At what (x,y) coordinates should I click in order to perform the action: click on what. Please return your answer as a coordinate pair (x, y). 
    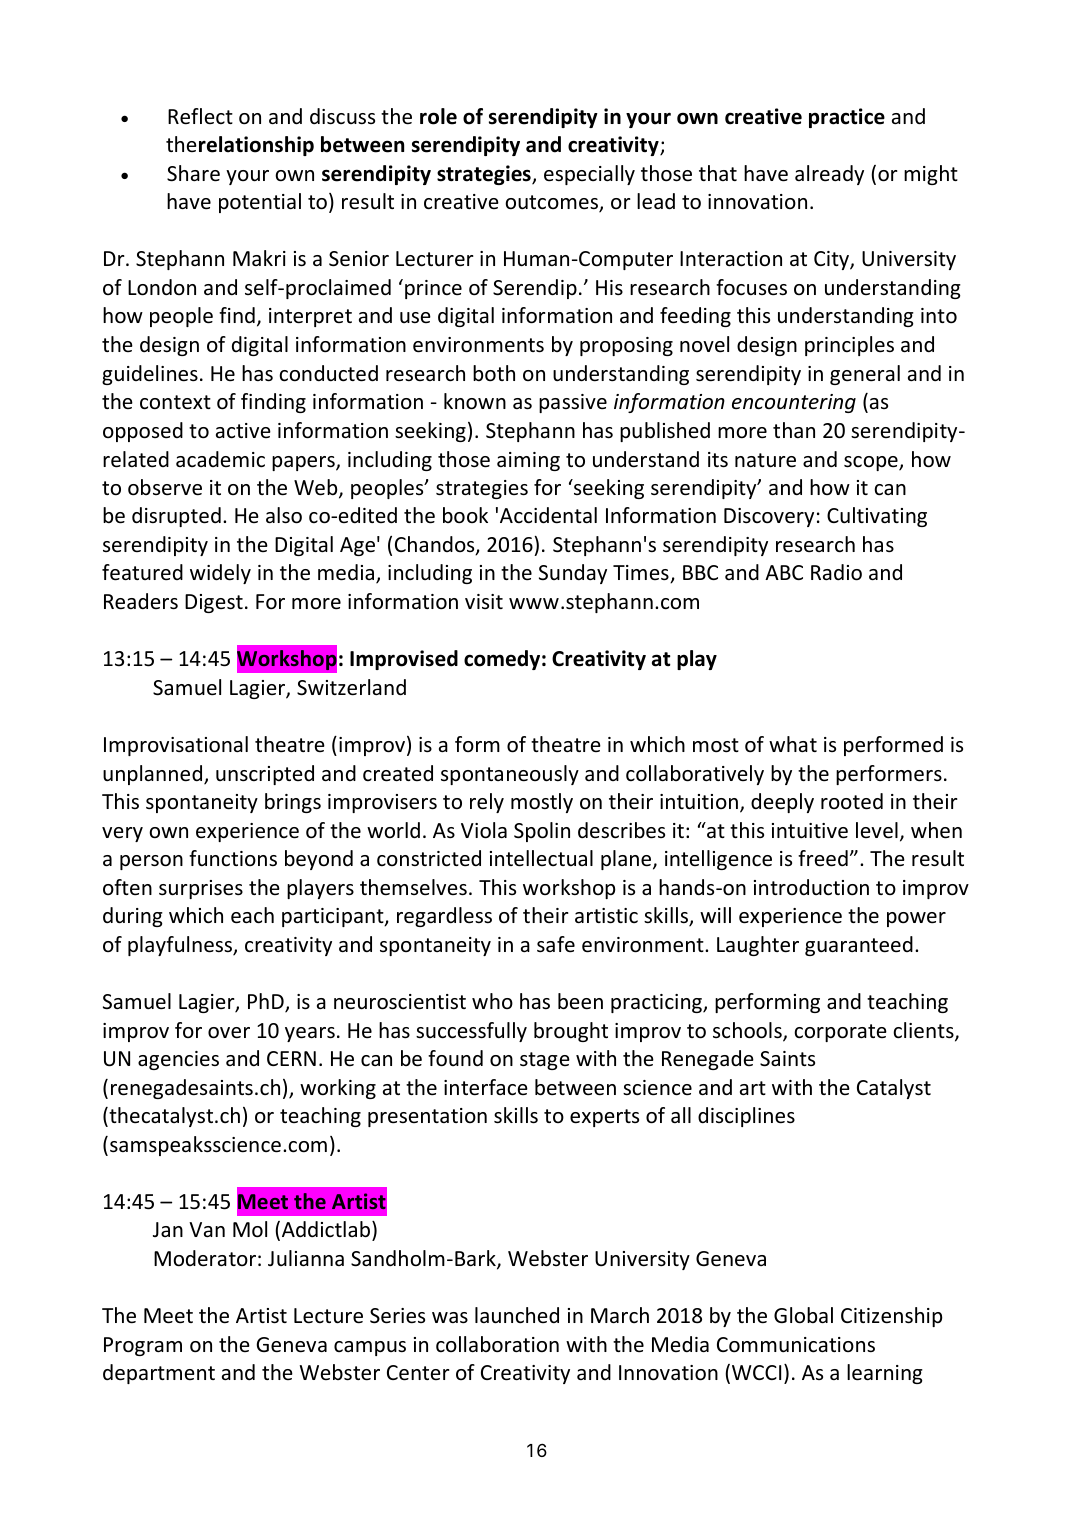
    Looking at the image, I should click on (793, 744).
